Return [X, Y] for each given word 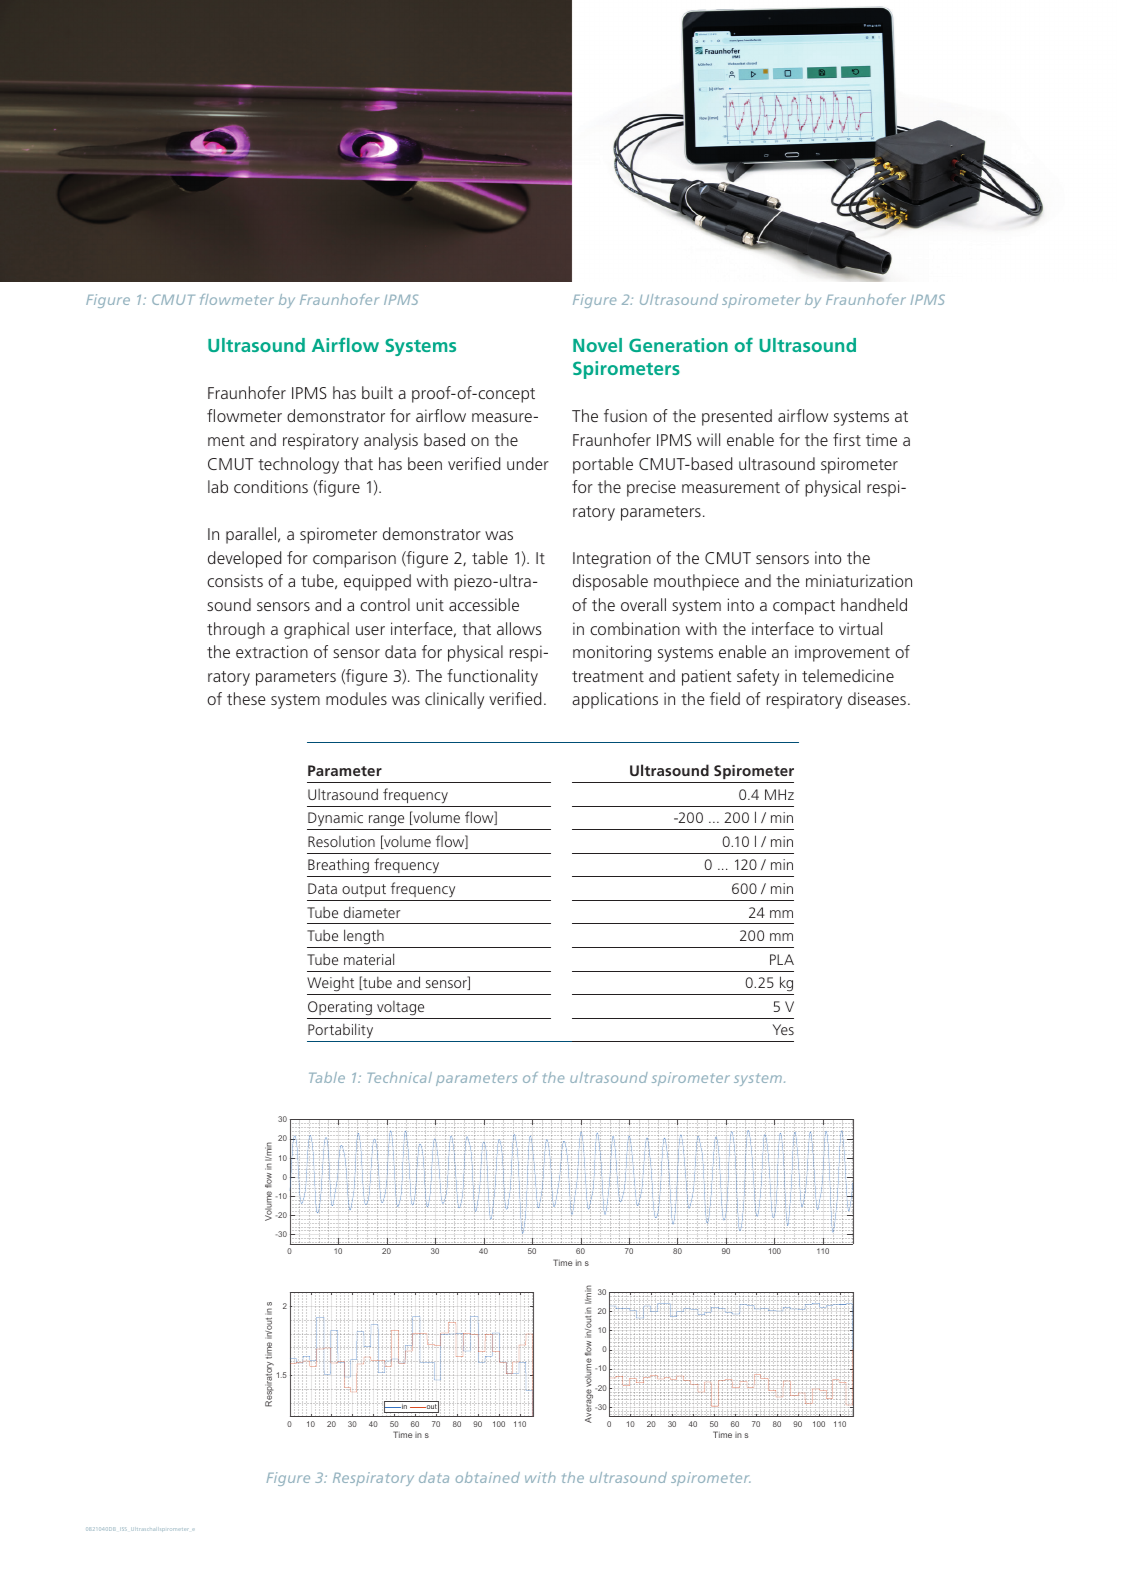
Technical [399, 1077]
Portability [341, 1032]
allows [519, 628]
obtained [488, 1477]
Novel [597, 345]
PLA [782, 959]
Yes [783, 1029]
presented [737, 417]
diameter [371, 912]
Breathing [339, 868]
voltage [400, 1008]
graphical [316, 630]
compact [804, 607]
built [377, 392]
